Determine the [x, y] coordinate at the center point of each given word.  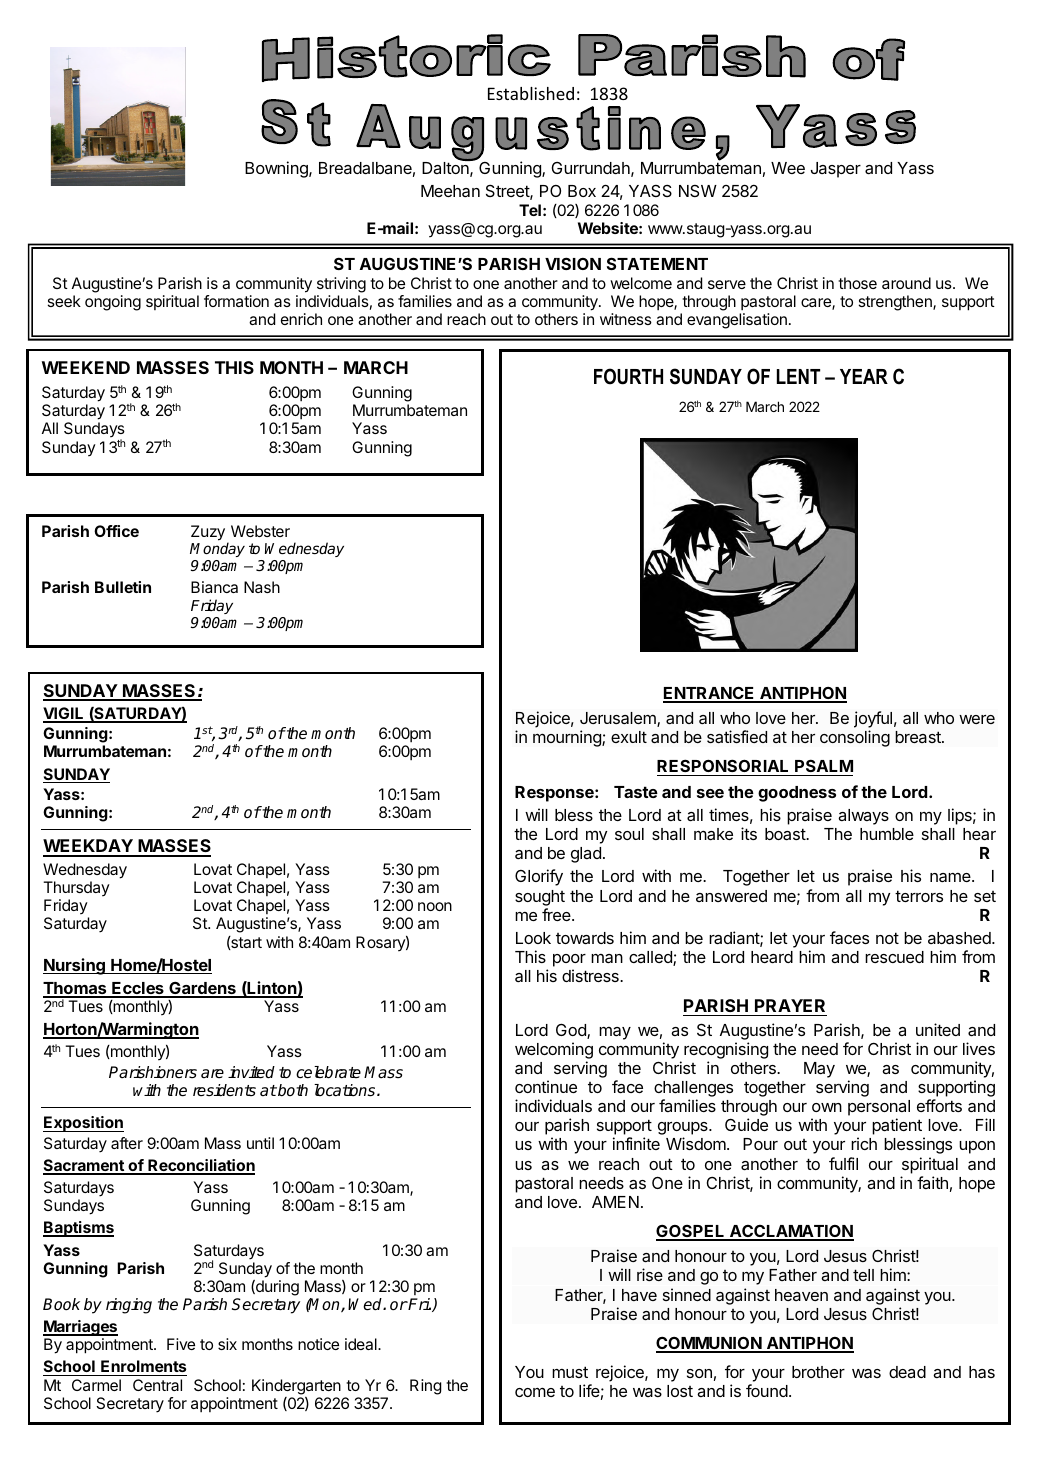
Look [533, 938]
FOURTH [628, 376]
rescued [894, 957]
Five [181, 1344]
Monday [217, 549]
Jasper [836, 170]
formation [236, 301]
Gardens [202, 989]
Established [531, 93]
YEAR [864, 376]
